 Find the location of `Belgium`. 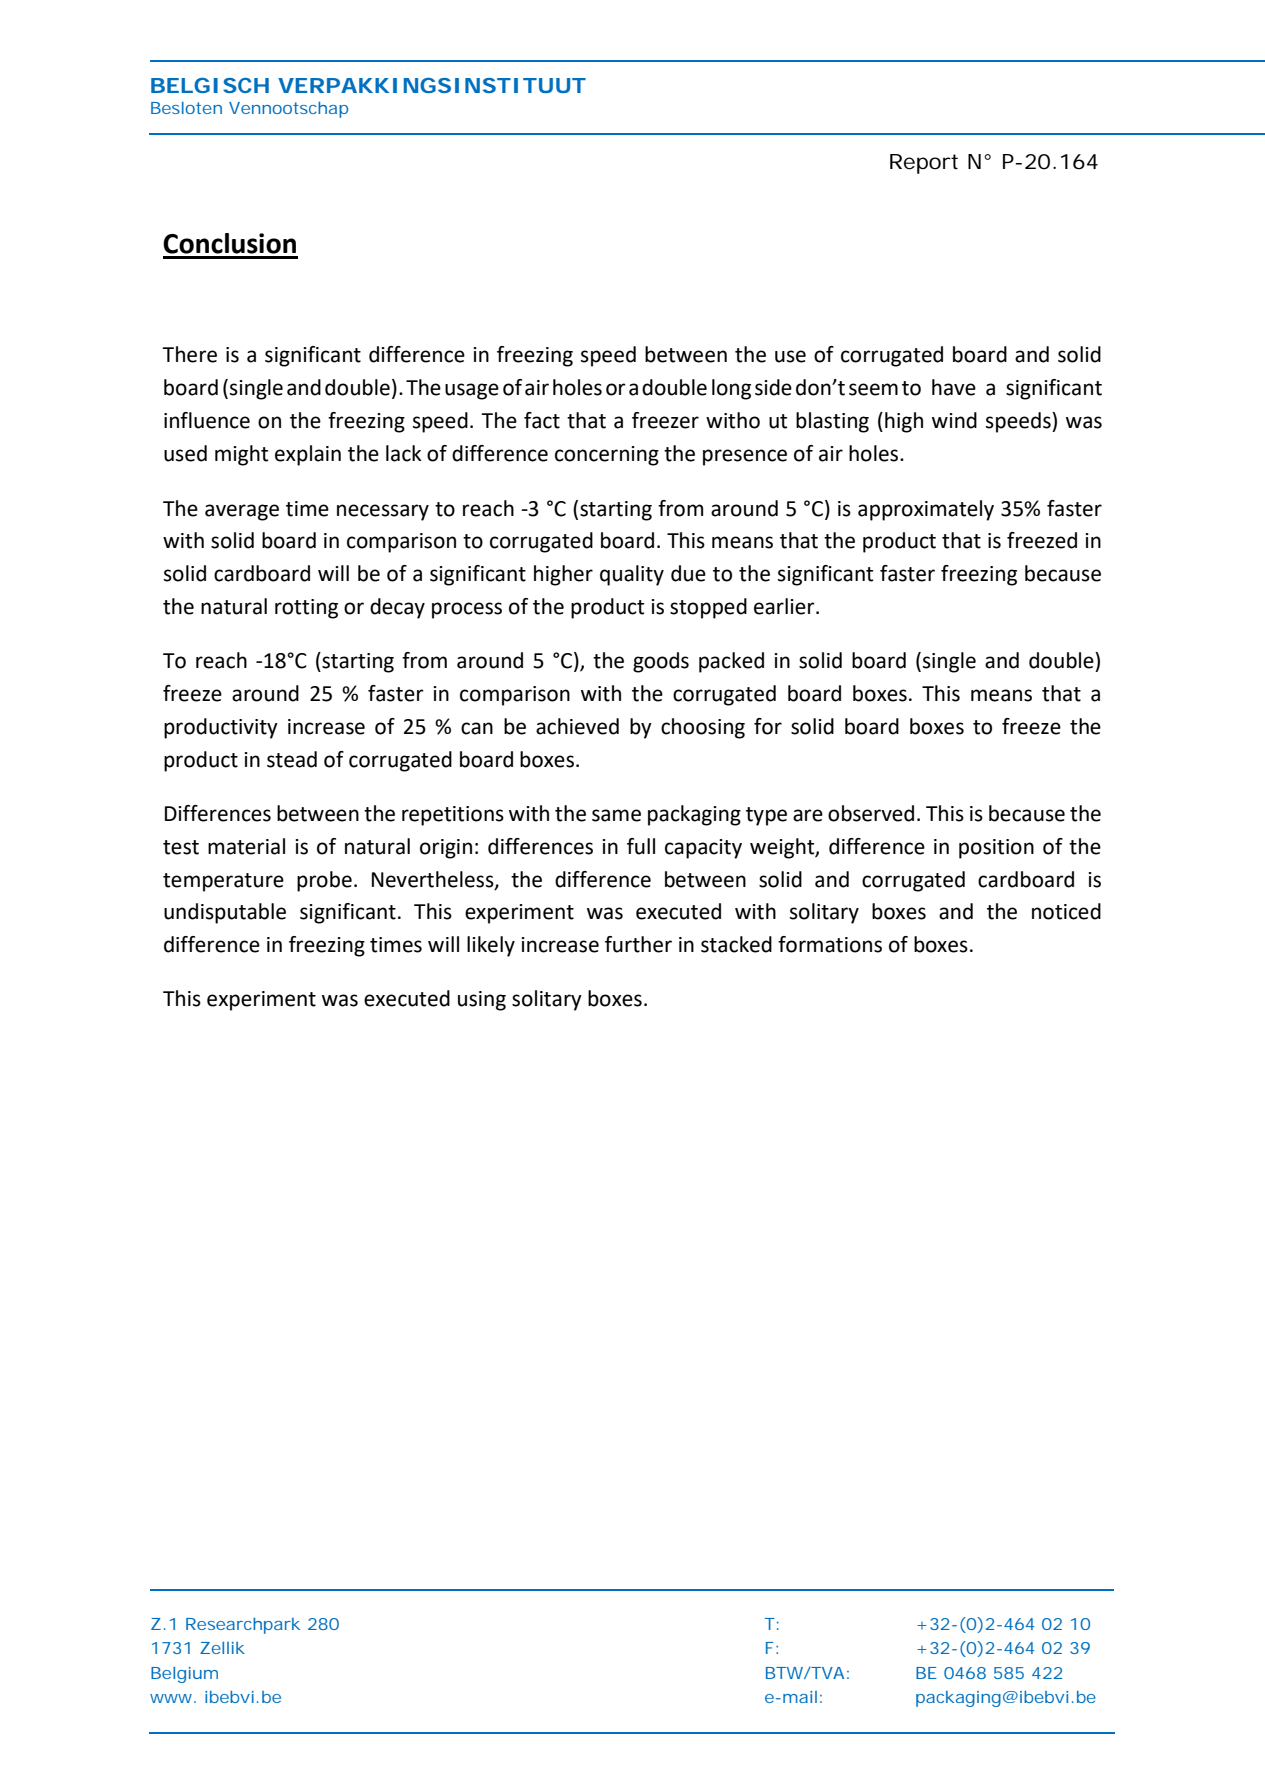

Belgium is located at coordinates (184, 1675).
